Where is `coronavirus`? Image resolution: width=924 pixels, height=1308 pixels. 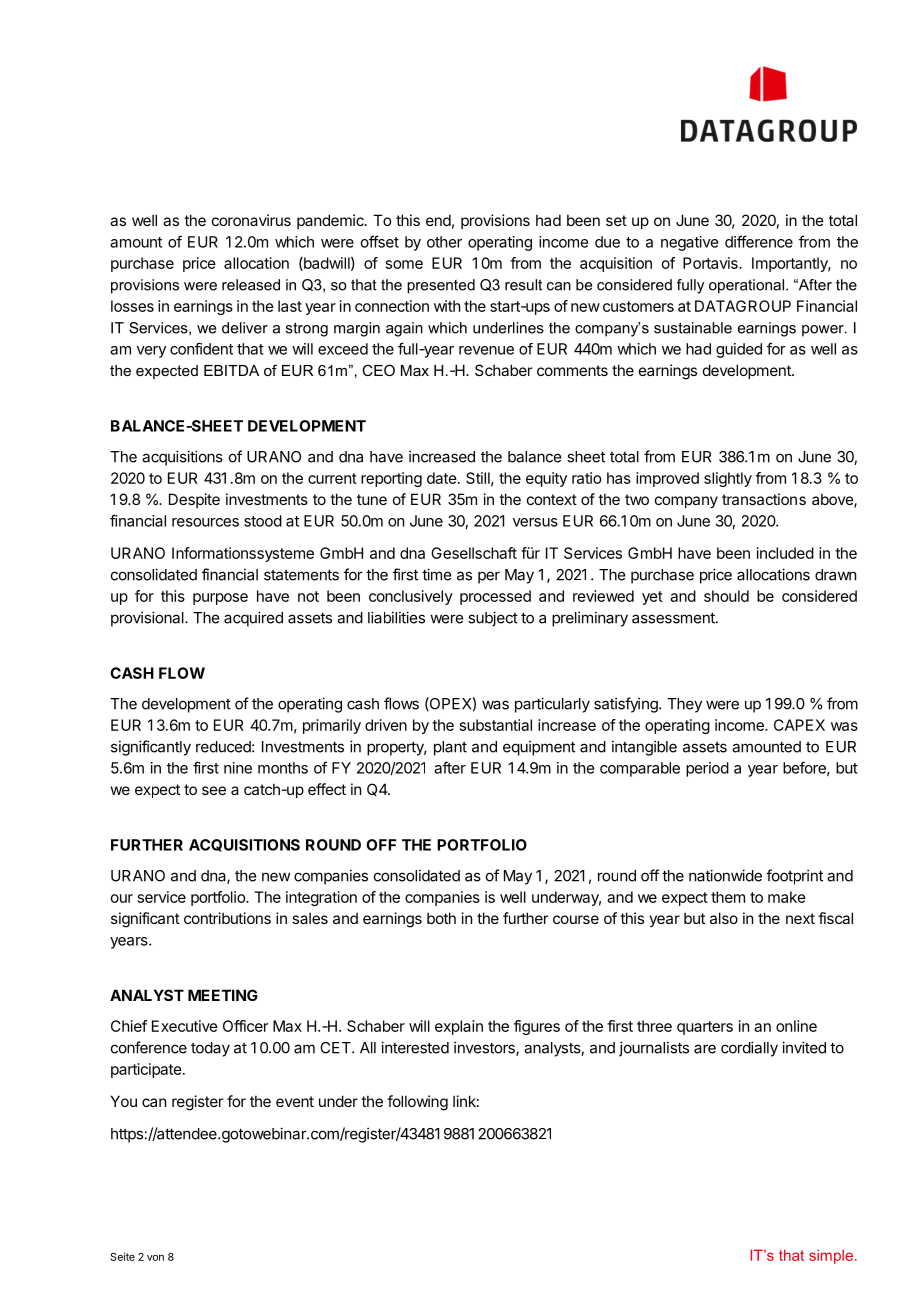
coronavirus is located at coordinates (251, 220).
